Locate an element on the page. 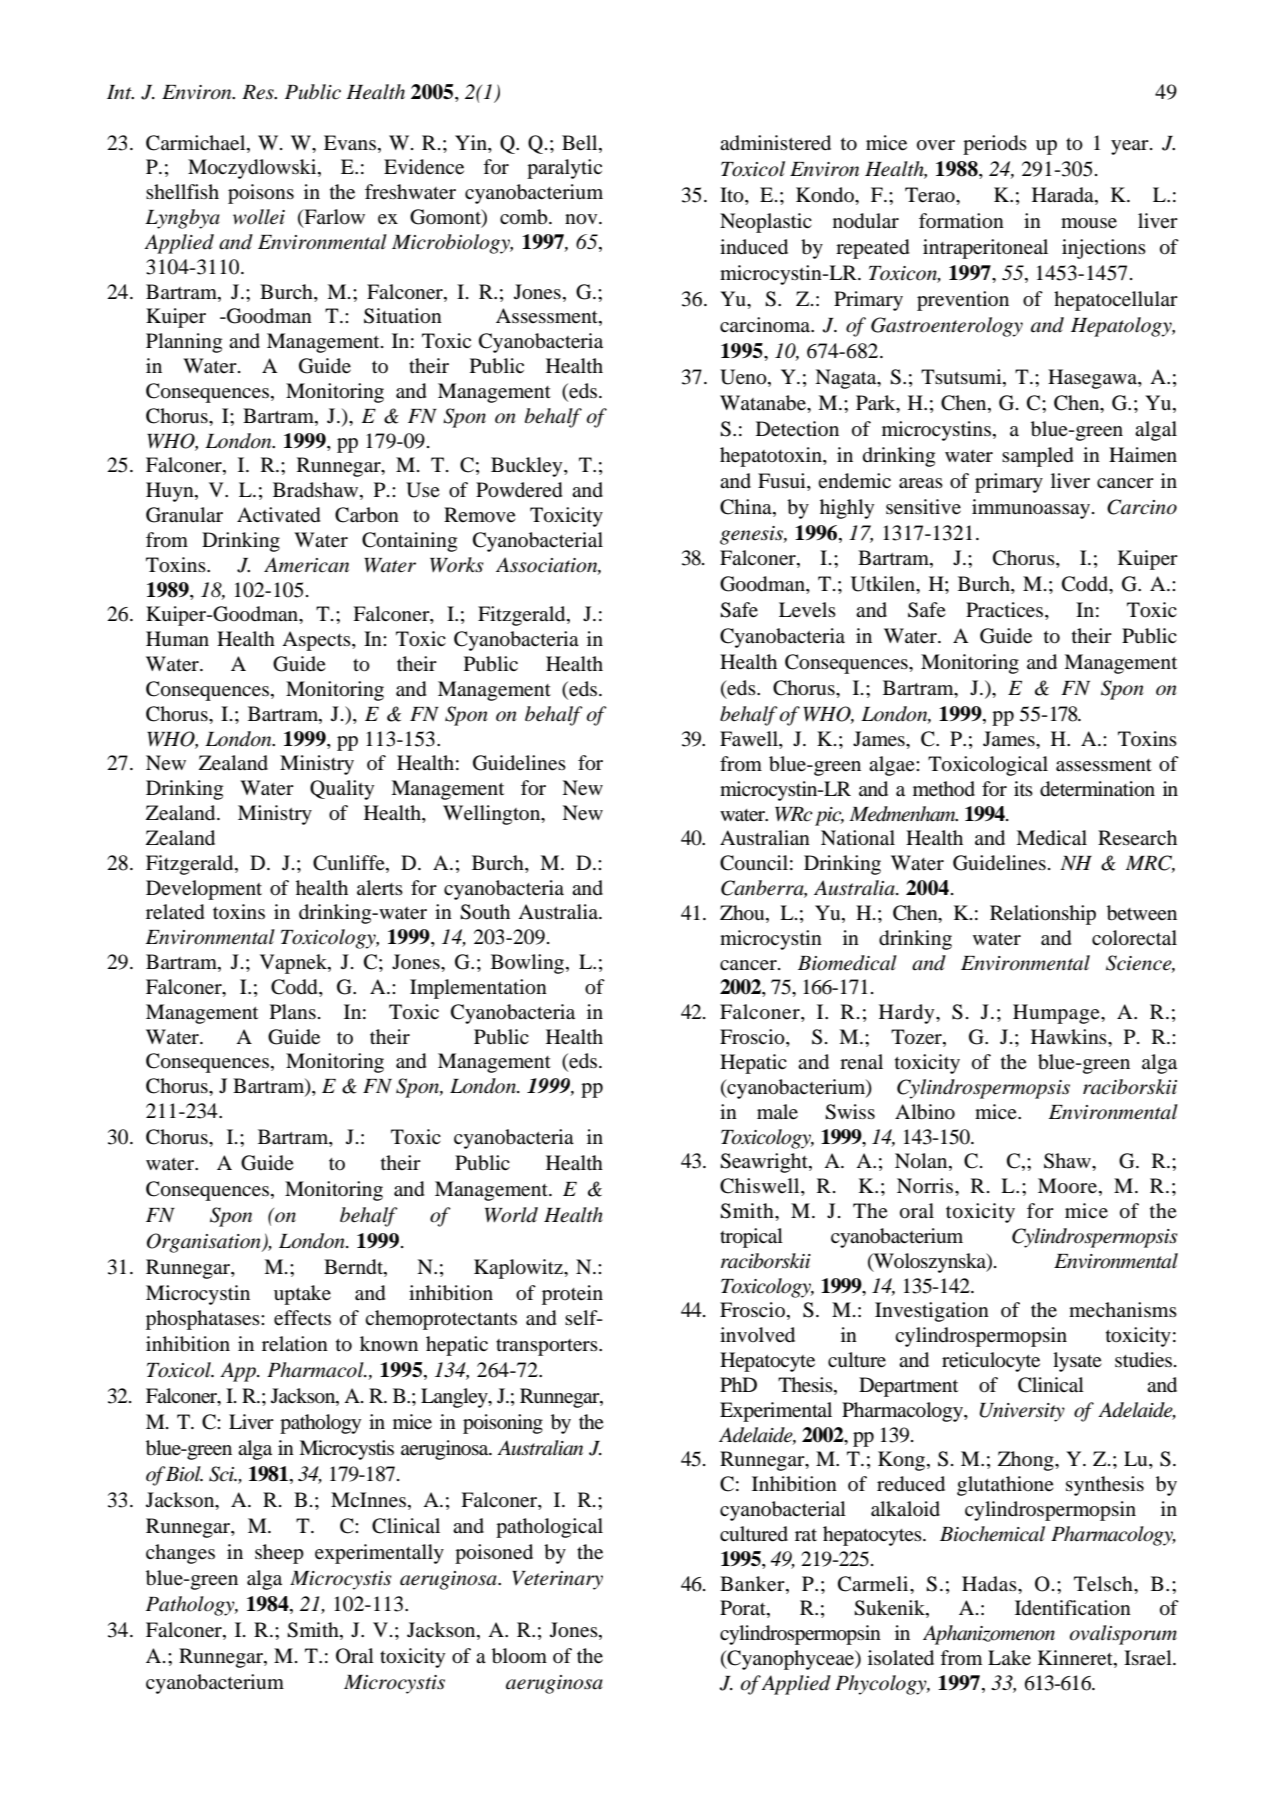 The image size is (1287, 1820). sheep is located at coordinates (279, 1554).
